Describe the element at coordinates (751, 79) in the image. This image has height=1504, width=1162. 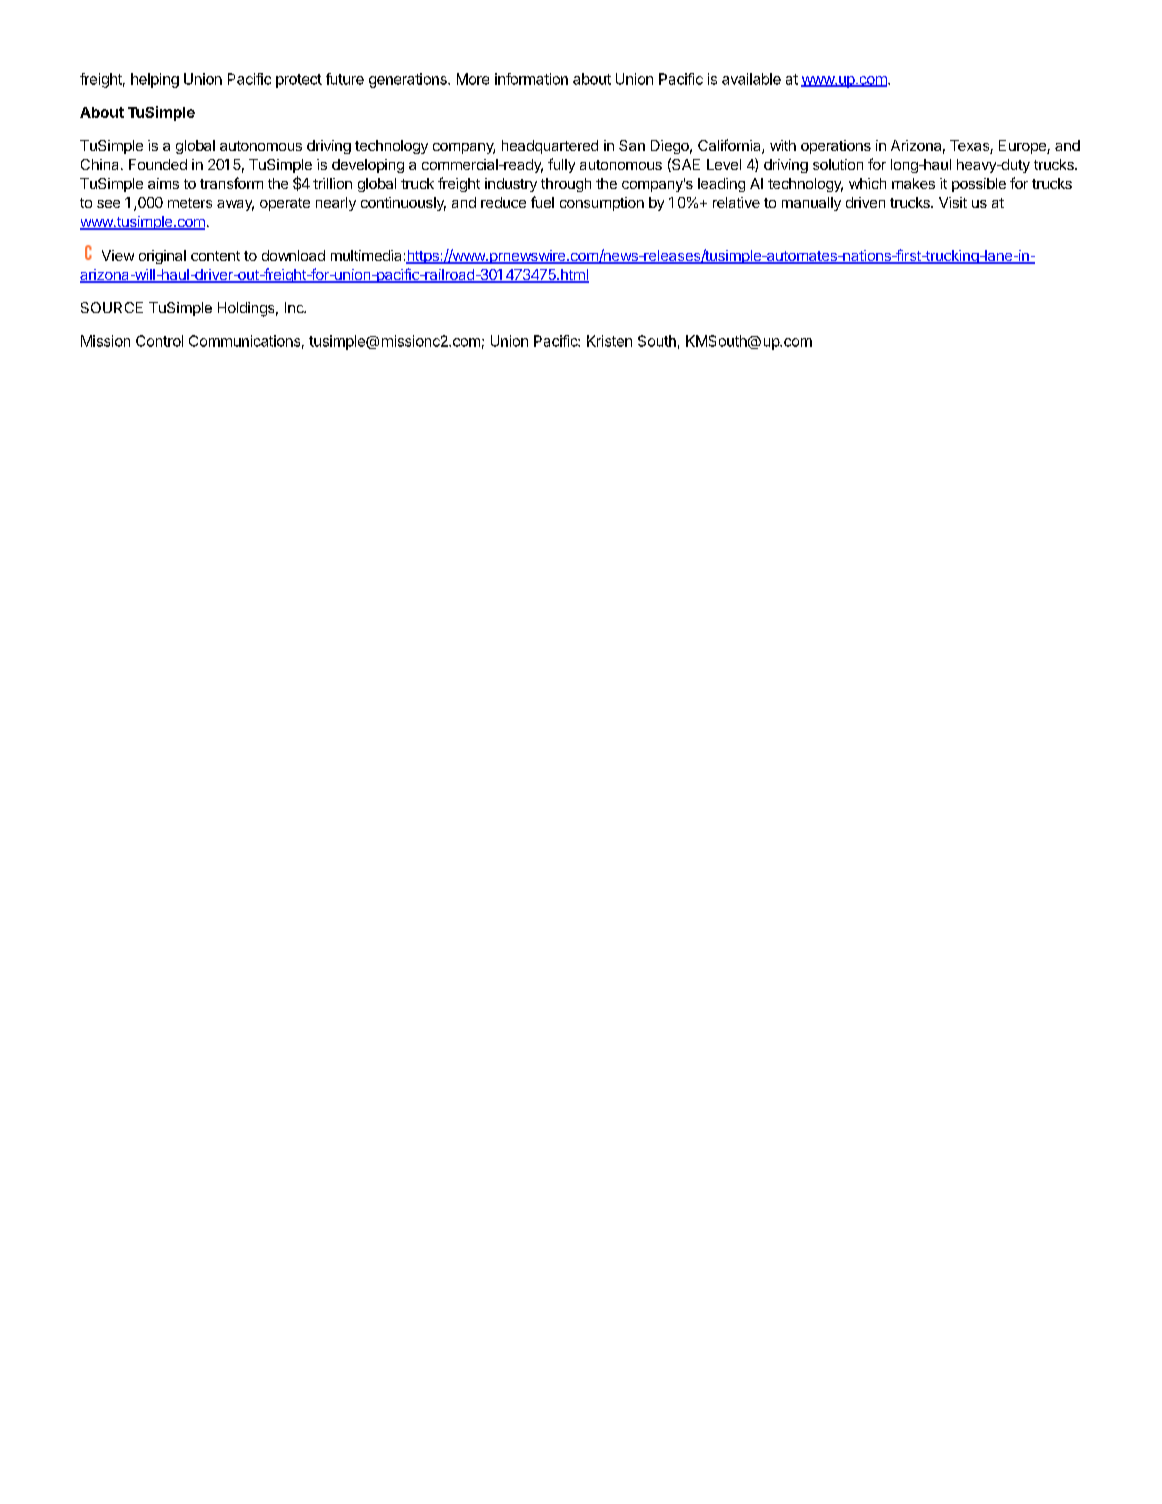
I see `available` at that location.
